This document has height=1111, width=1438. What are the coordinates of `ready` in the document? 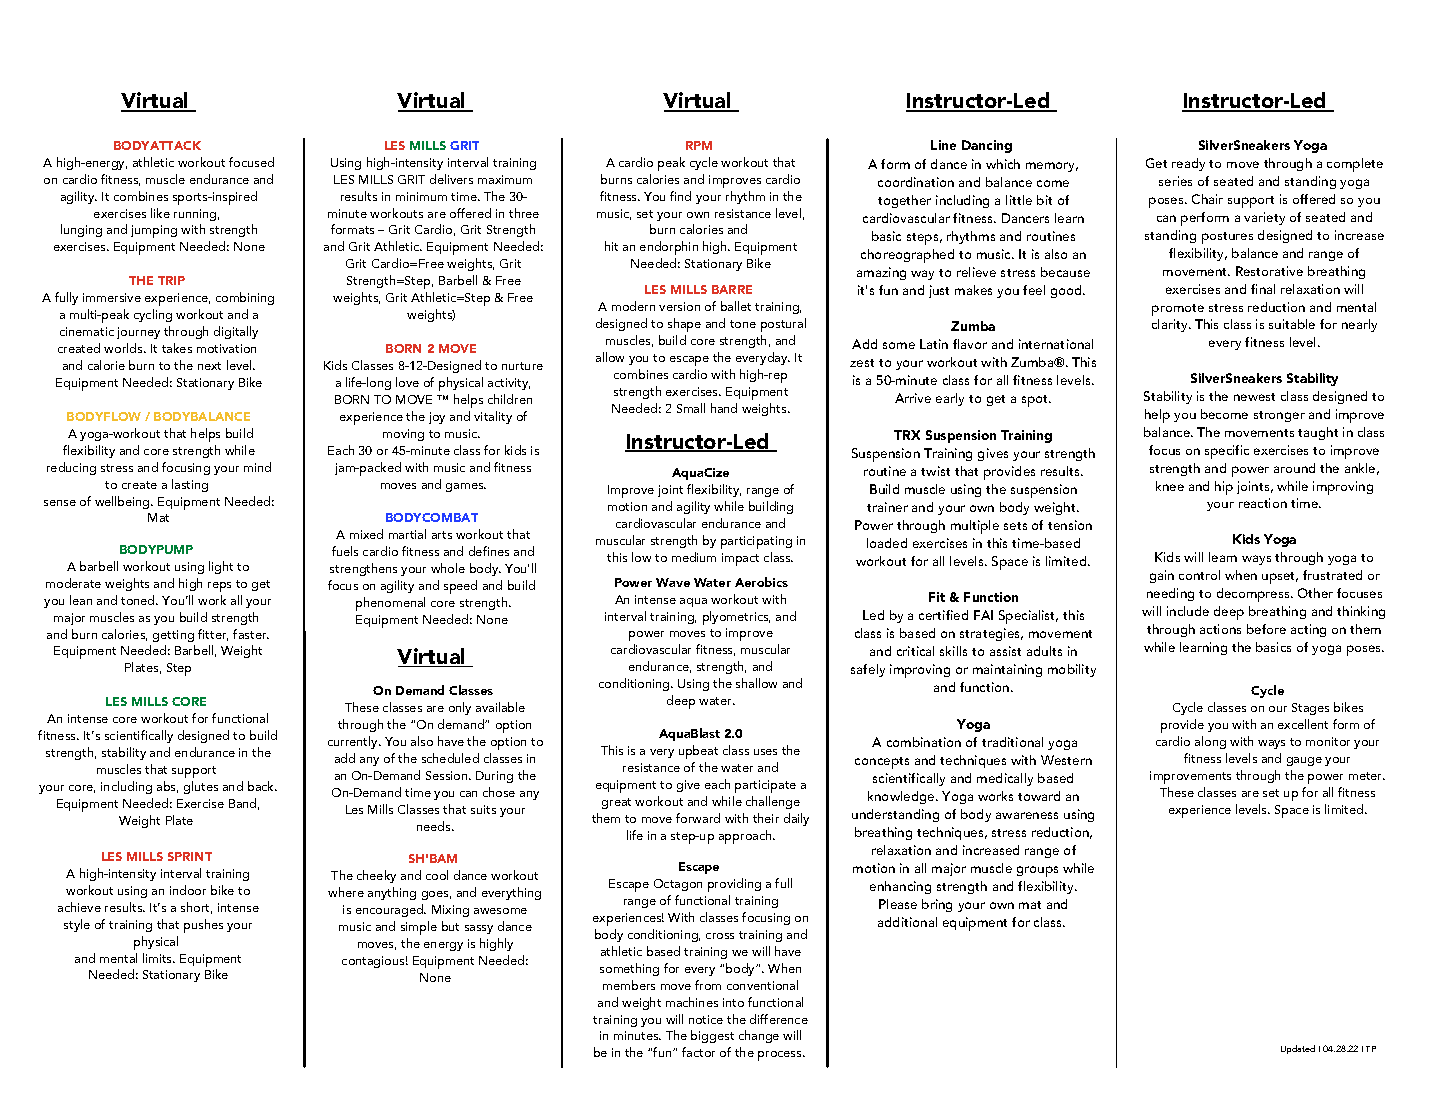 It's located at (1188, 164).
